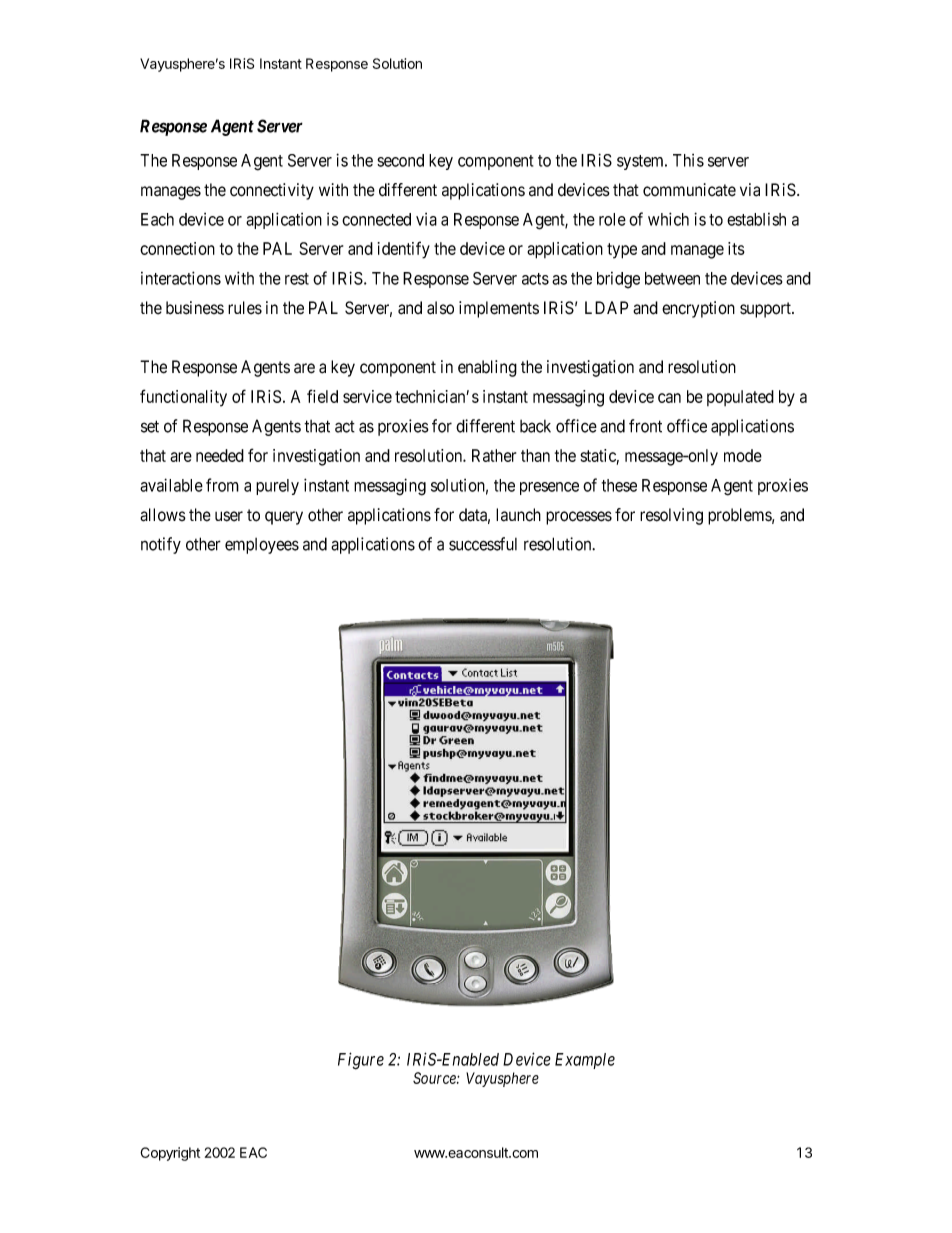 The height and width of the document is (1233, 952). Describe the element at coordinates (262, 546) in the document. I see `employees` at that location.
